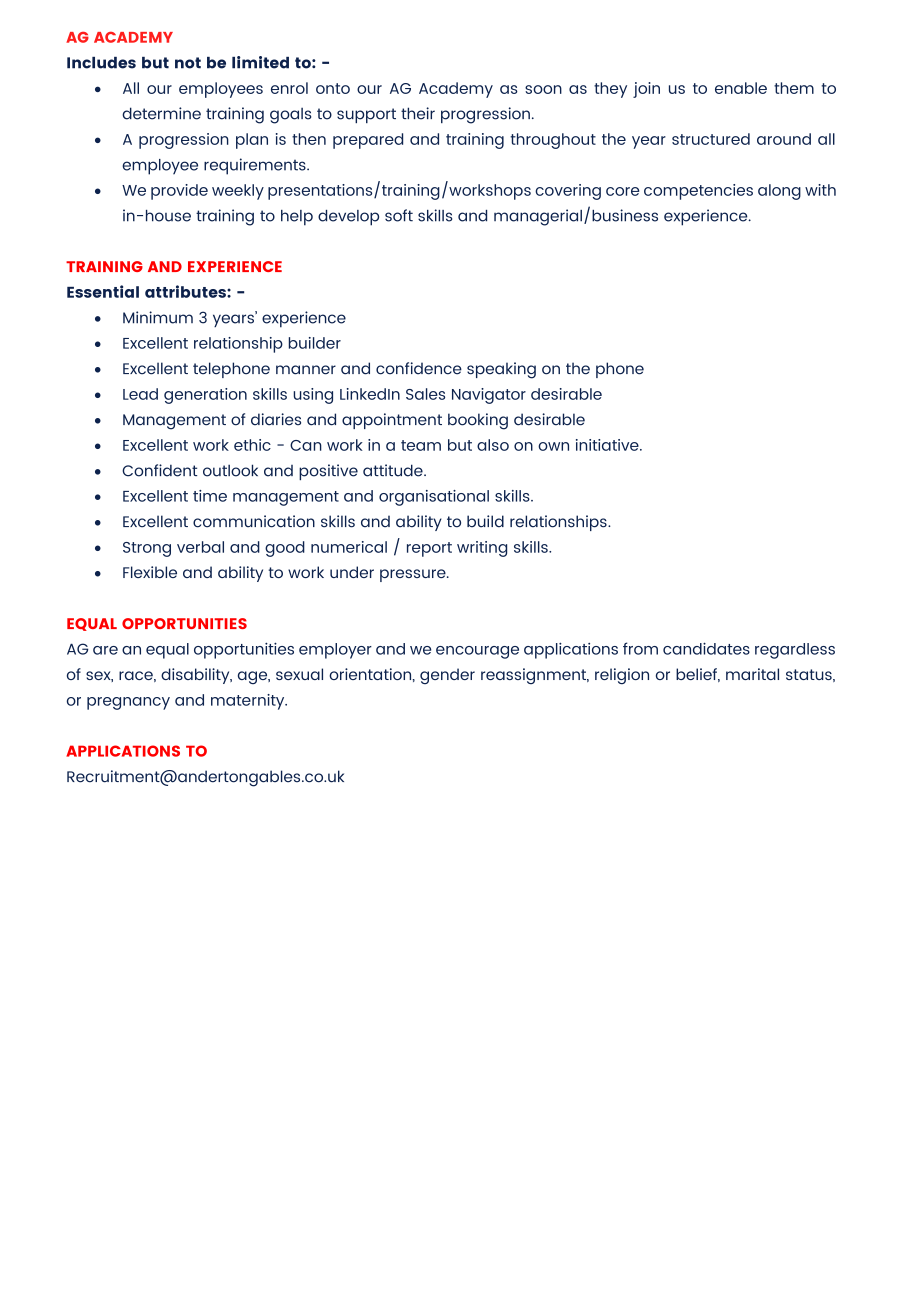 This screenshot has height=1307, width=924. What do you see at coordinates (249, 702) in the screenshot?
I see `maternity` at bounding box center [249, 702].
